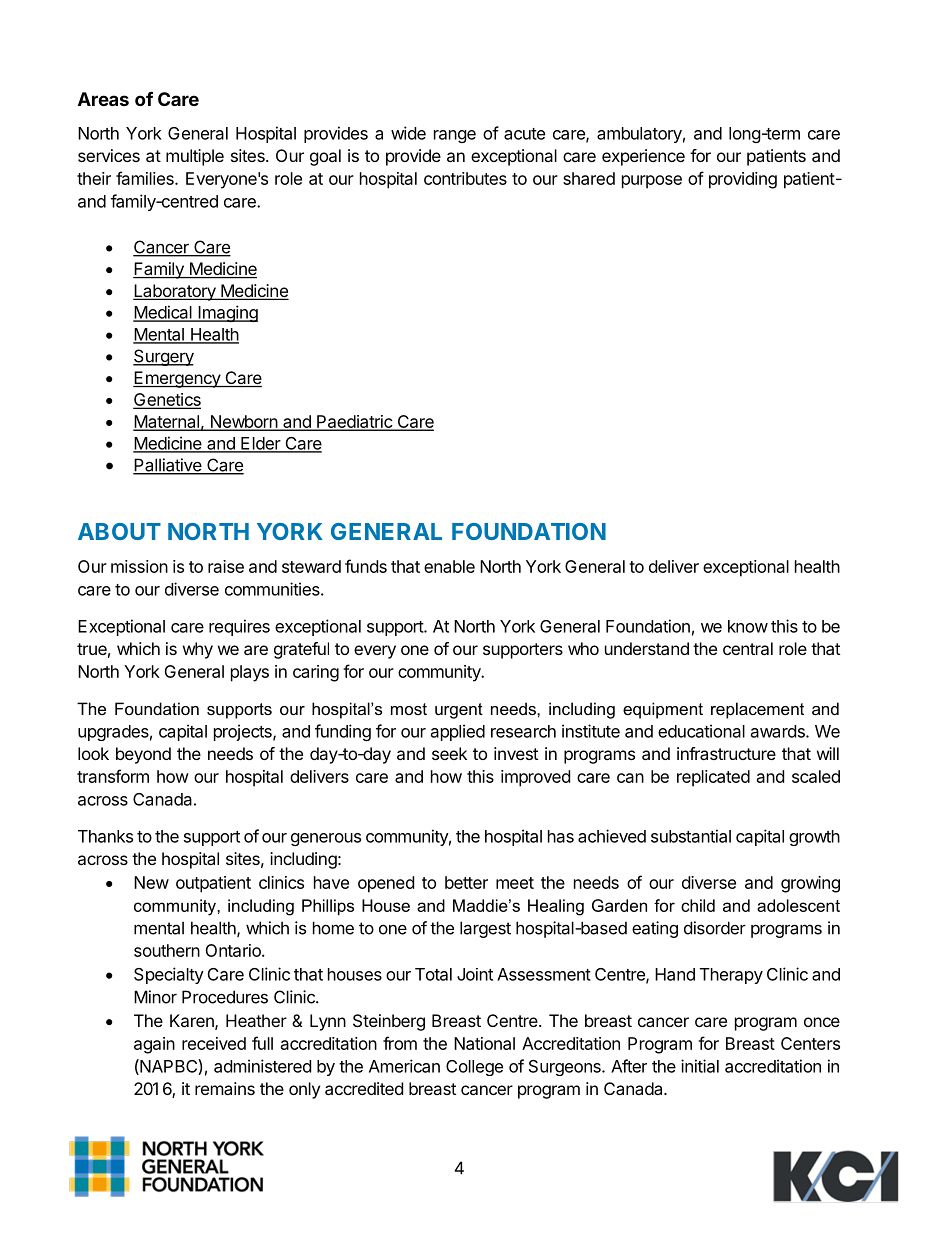 The height and width of the image is (1233, 952). What do you see at coordinates (198, 650) in the image?
I see `why` at bounding box center [198, 650].
